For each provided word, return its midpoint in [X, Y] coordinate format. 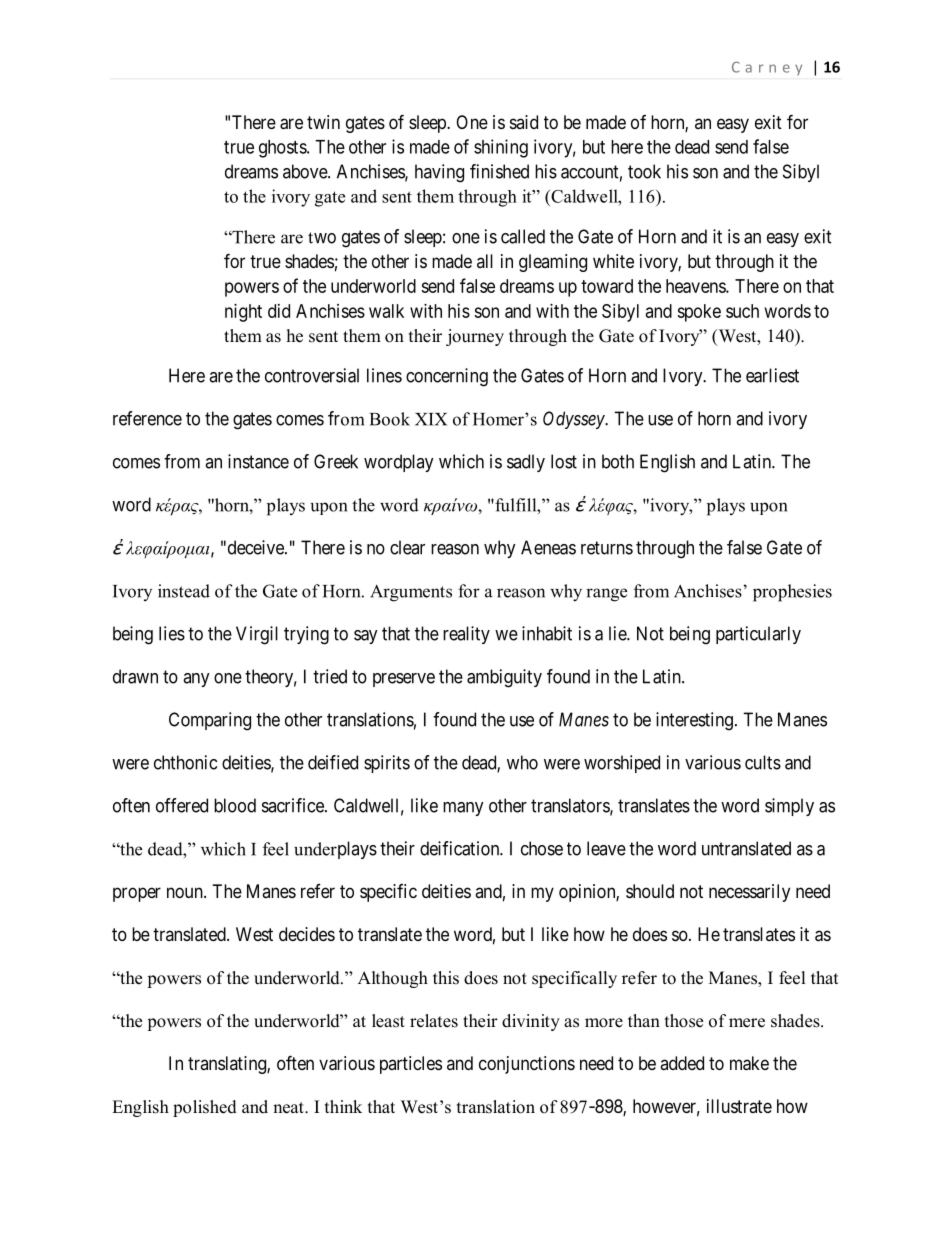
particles [411, 1065]
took [644, 171]
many [463, 809]
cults [763, 762]
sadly [526, 463]
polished [205, 1108]
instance [258, 461]
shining [501, 148]
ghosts [283, 149]
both [618, 461]
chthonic [185, 762]
